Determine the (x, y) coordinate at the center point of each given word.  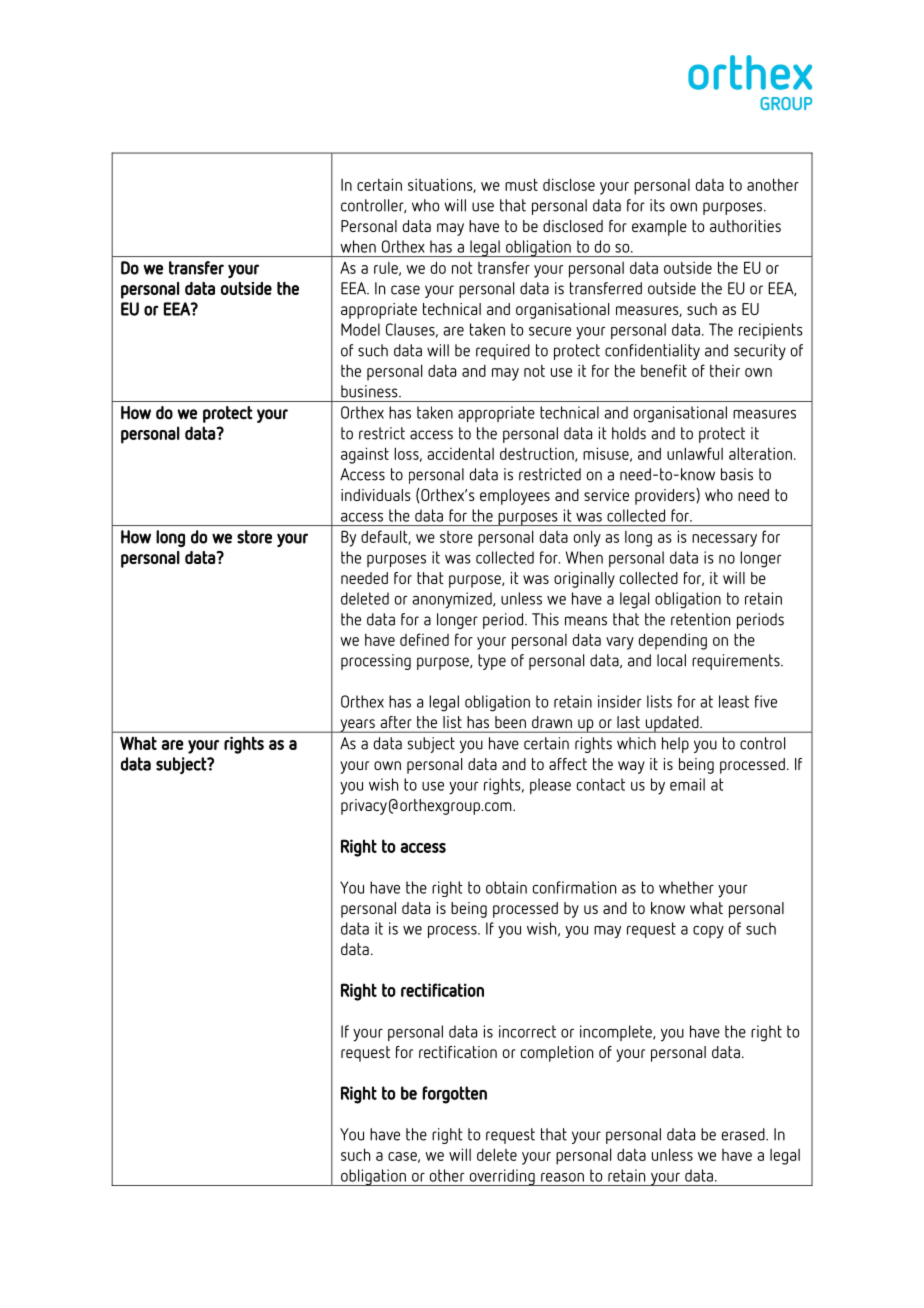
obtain (506, 887)
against (365, 455)
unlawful (695, 453)
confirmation (574, 887)
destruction (538, 454)
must (521, 184)
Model (360, 329)
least (734, 701)
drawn (552, 722)
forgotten (454, 1095)
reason (562, 1177)
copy (708, 932)
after (396, 722)
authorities (745, 226)
